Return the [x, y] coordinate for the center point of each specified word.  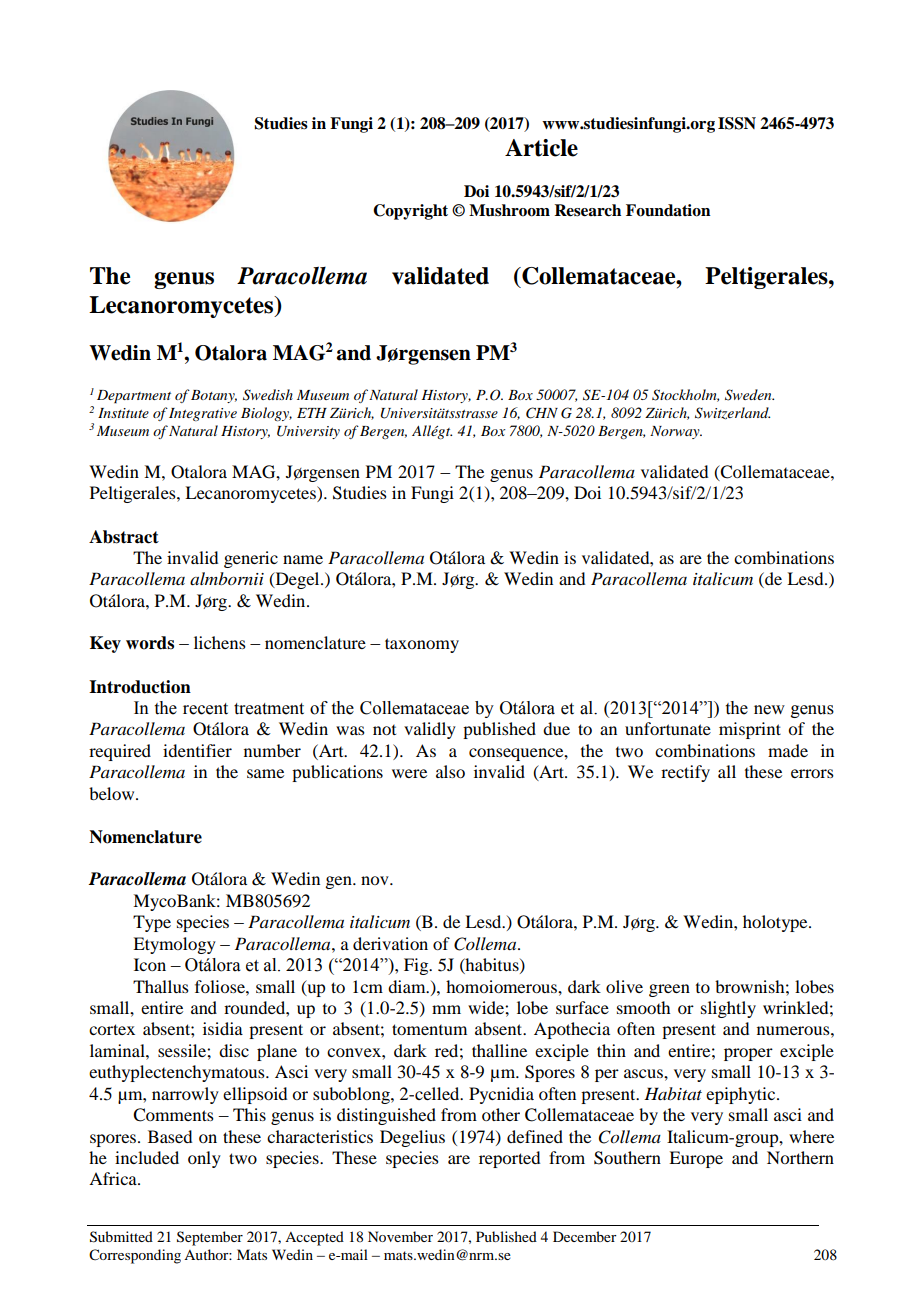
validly [430, 730]
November [400, 1236]
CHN [542, 413]
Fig [417, 966]
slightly [728, 1009]
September [210, 1238]
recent [205, 709]
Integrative [203, 414]
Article [541, 148]
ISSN [737, 123]
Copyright [410, 212]
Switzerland [732, 413]
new [769, 710]
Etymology [174, 945]
